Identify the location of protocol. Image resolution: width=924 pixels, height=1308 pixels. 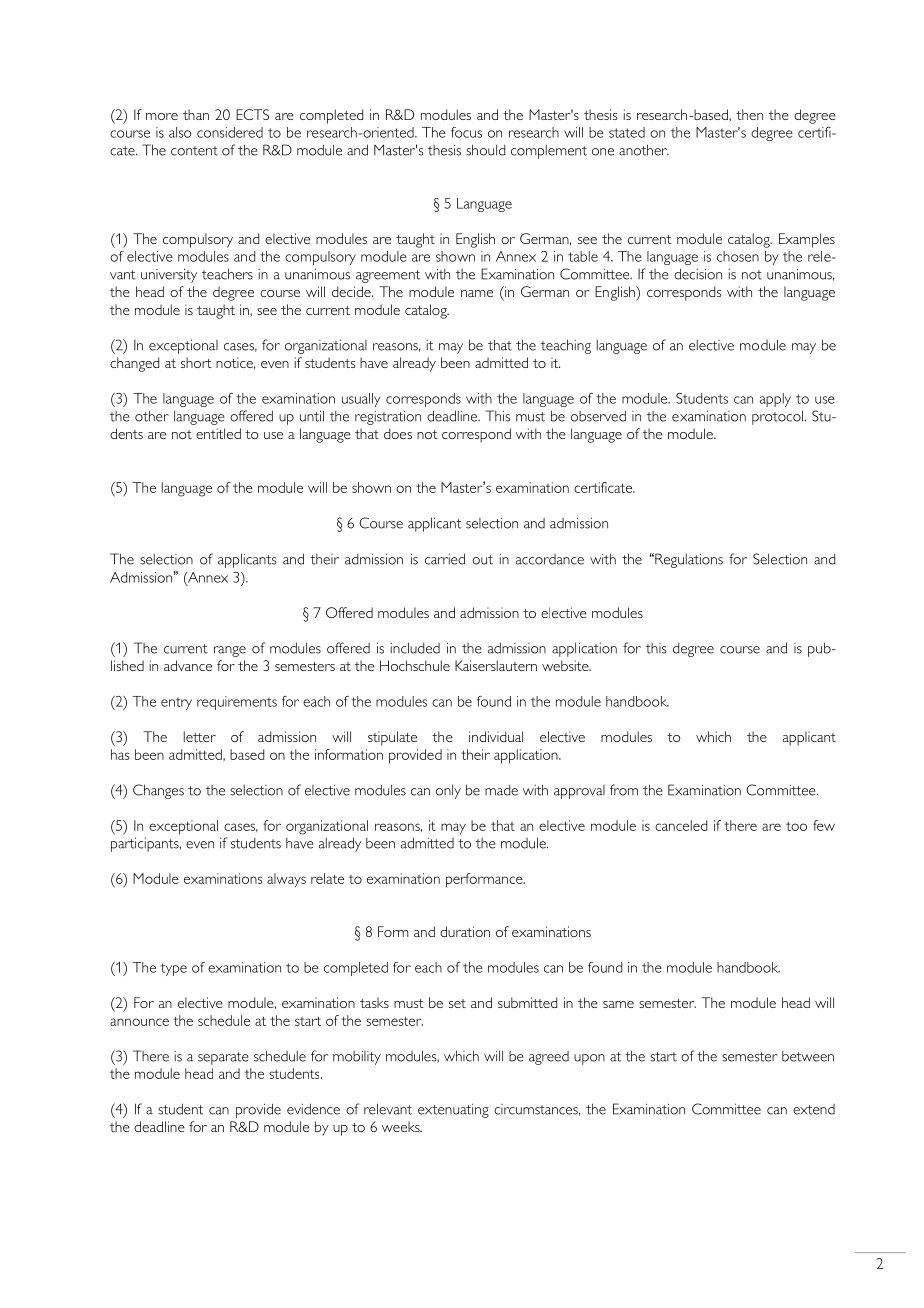
(777, 417).
